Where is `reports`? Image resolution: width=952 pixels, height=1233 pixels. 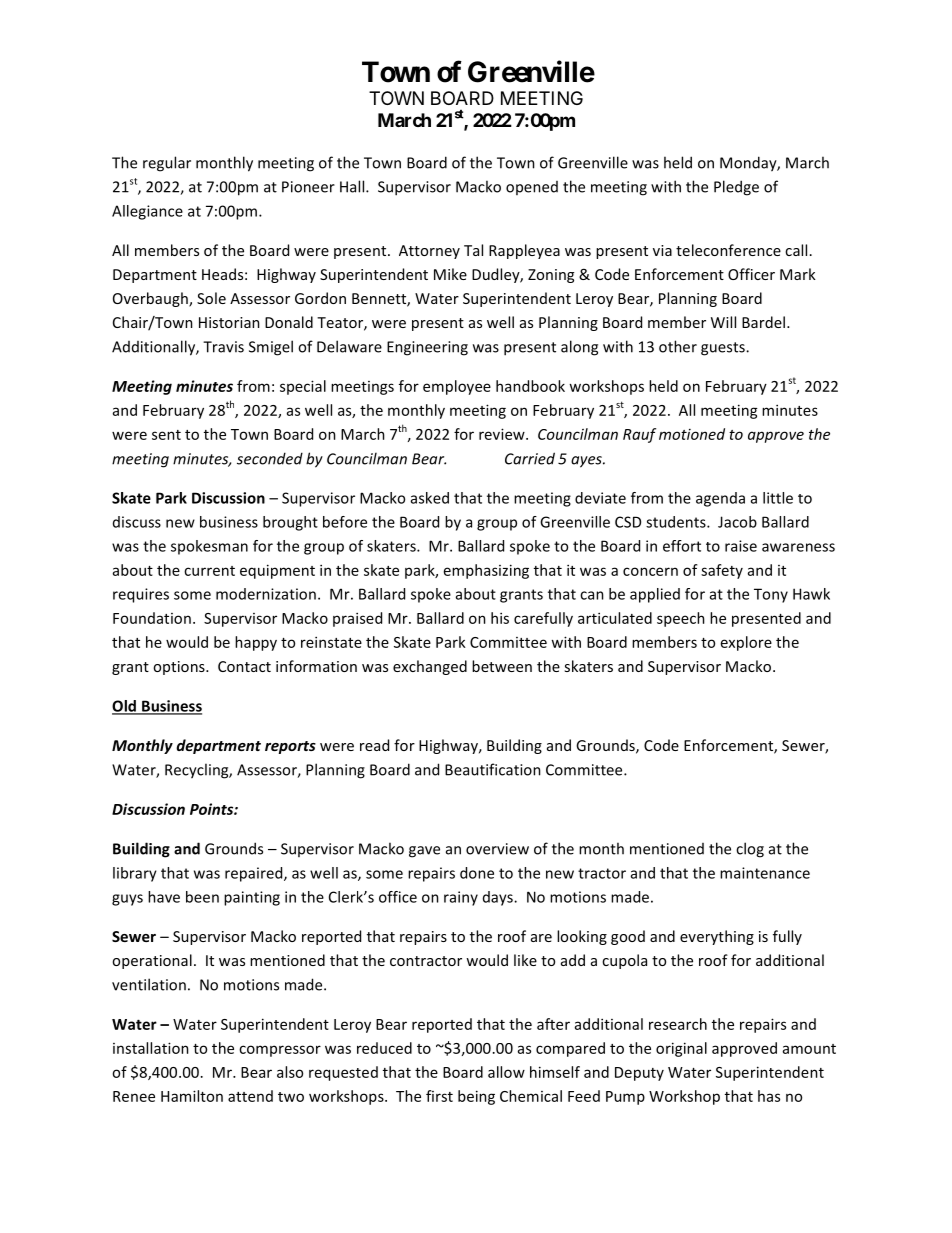 reports is located at coordinates (290, 747).
